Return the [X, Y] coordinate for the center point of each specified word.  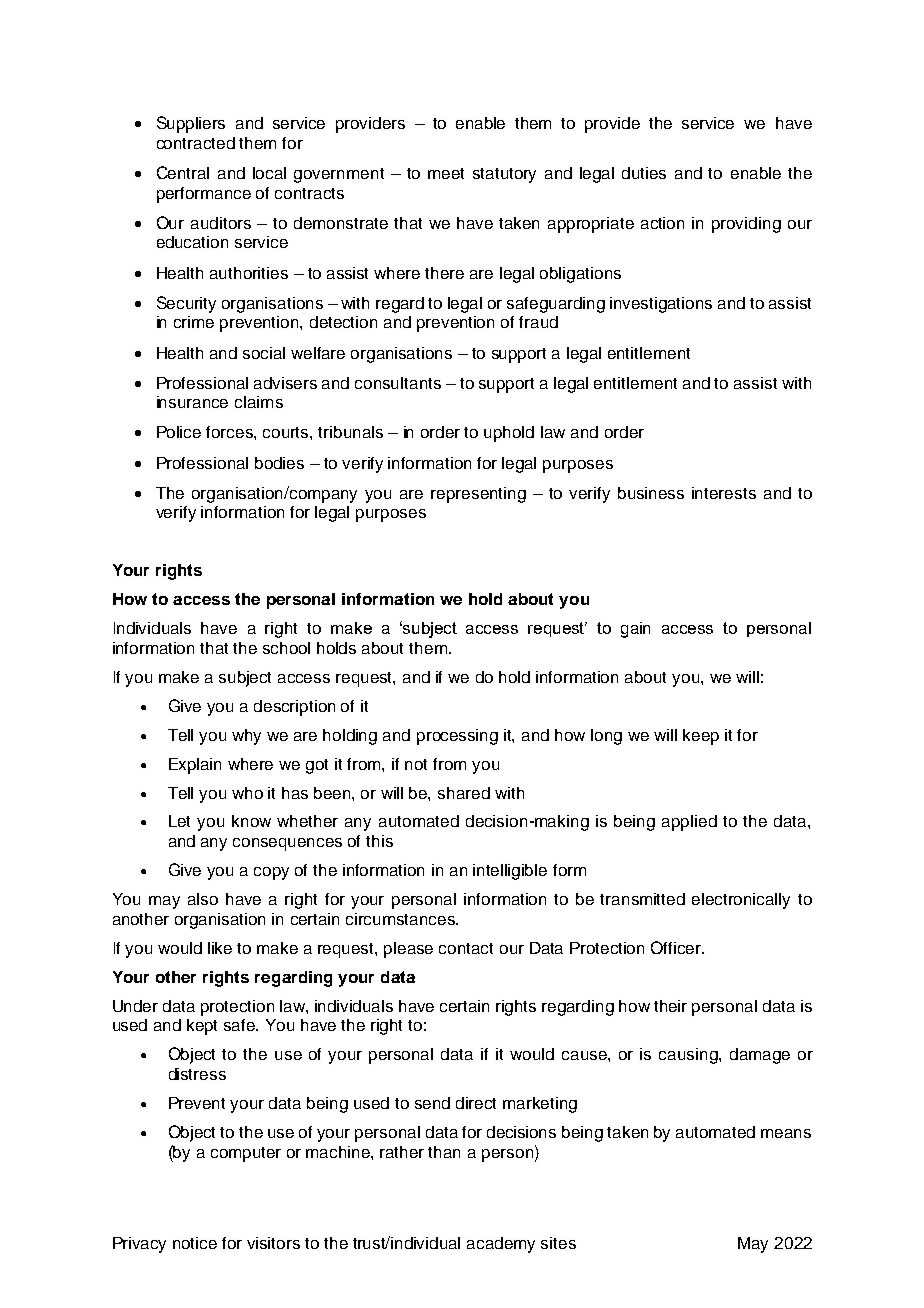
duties [644, 173]
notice [195, 1243]
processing [457, 737]
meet [446, 173]
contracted [196, 143]
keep [701, 737]
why [246, 737]
